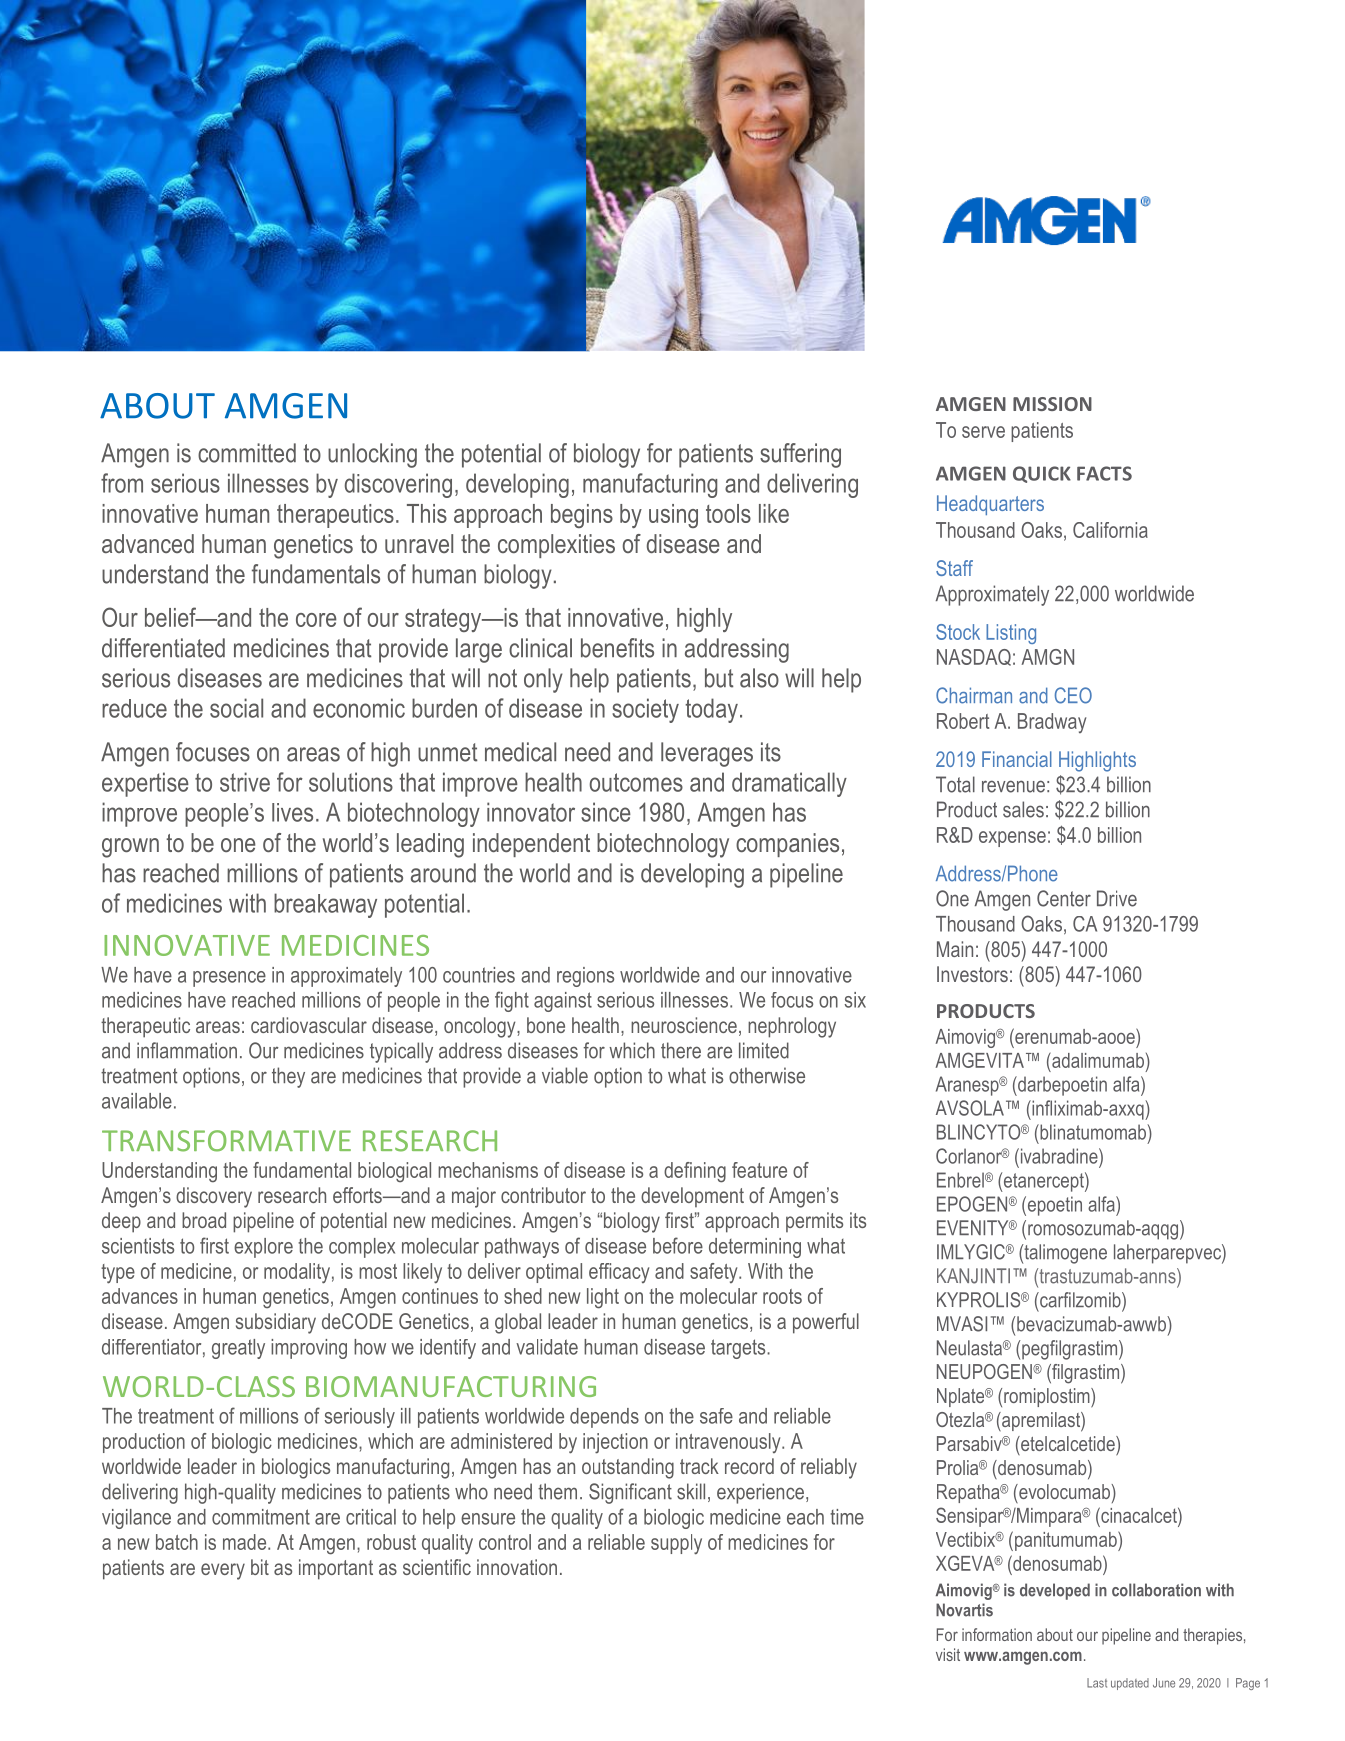 The height and width of the document is (1741, 1345). Describe the element at coordinates (292, 812) in the document. I see `lives` at that location.
